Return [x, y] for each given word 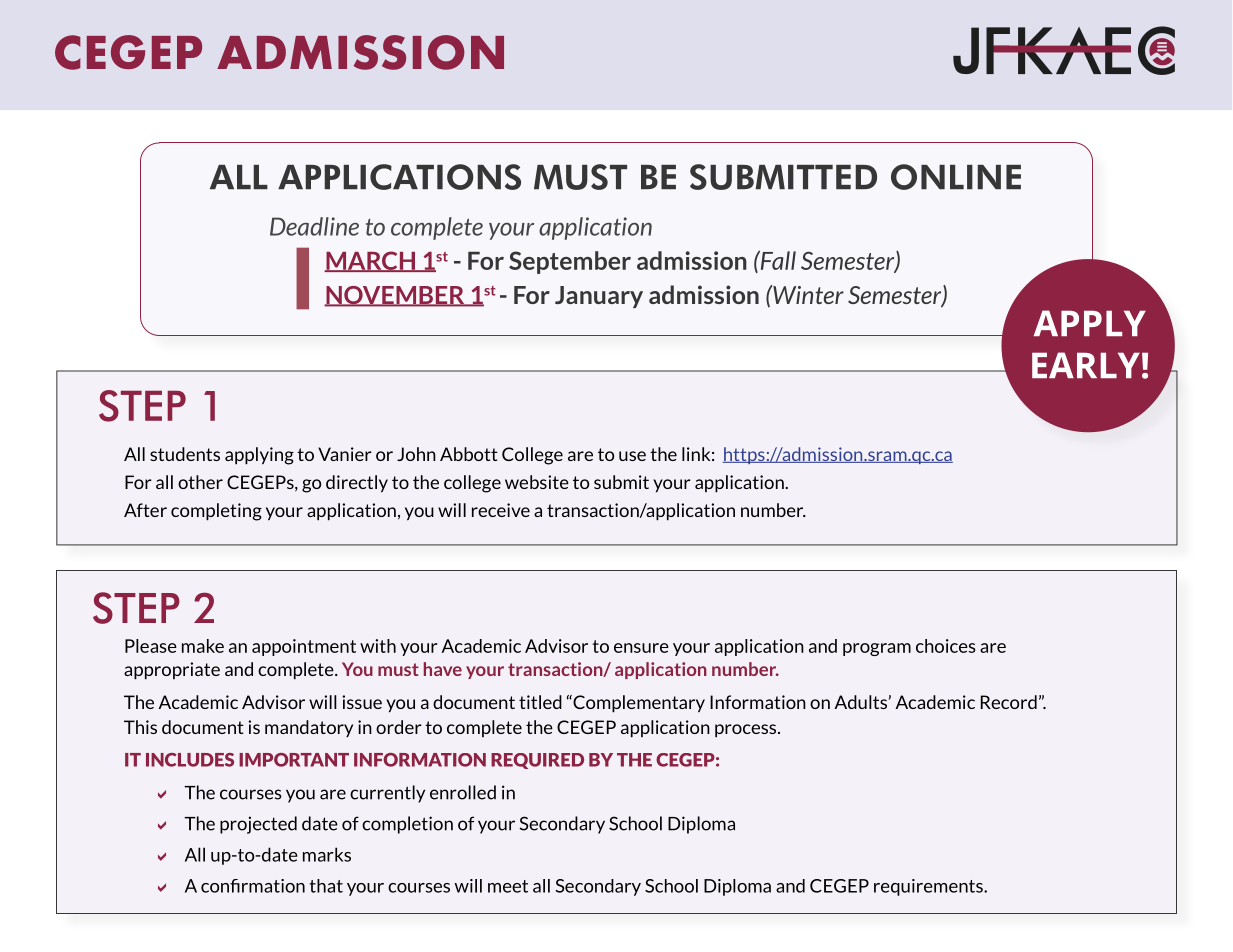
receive [501, 510]
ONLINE [956, 177]
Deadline [314, 226]
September [570, 262]
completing [216, 512]
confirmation [253, 886]
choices [946, 646]
